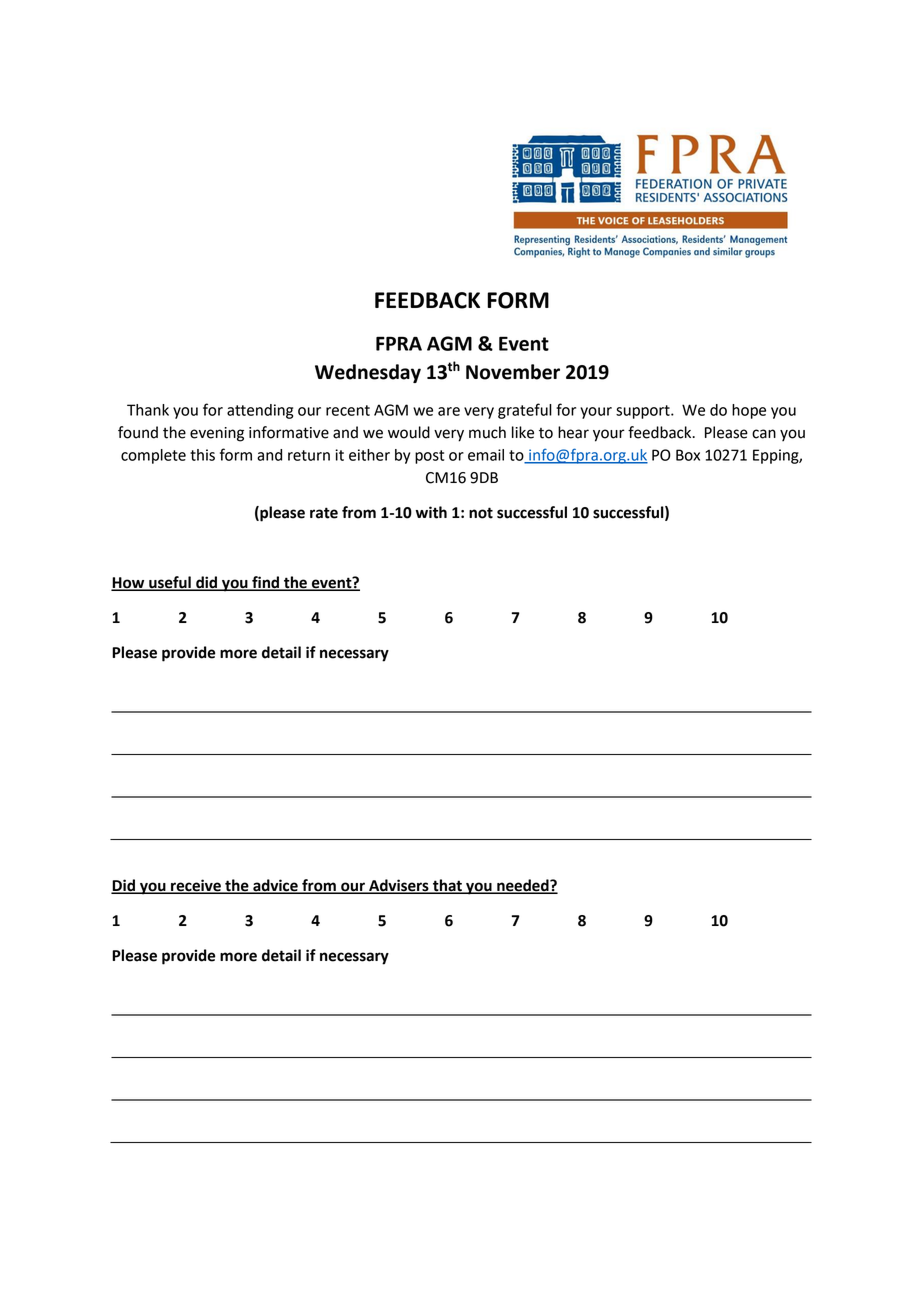 This image has height=1308, width=924. I want to click on Box, so click(688, 455).
